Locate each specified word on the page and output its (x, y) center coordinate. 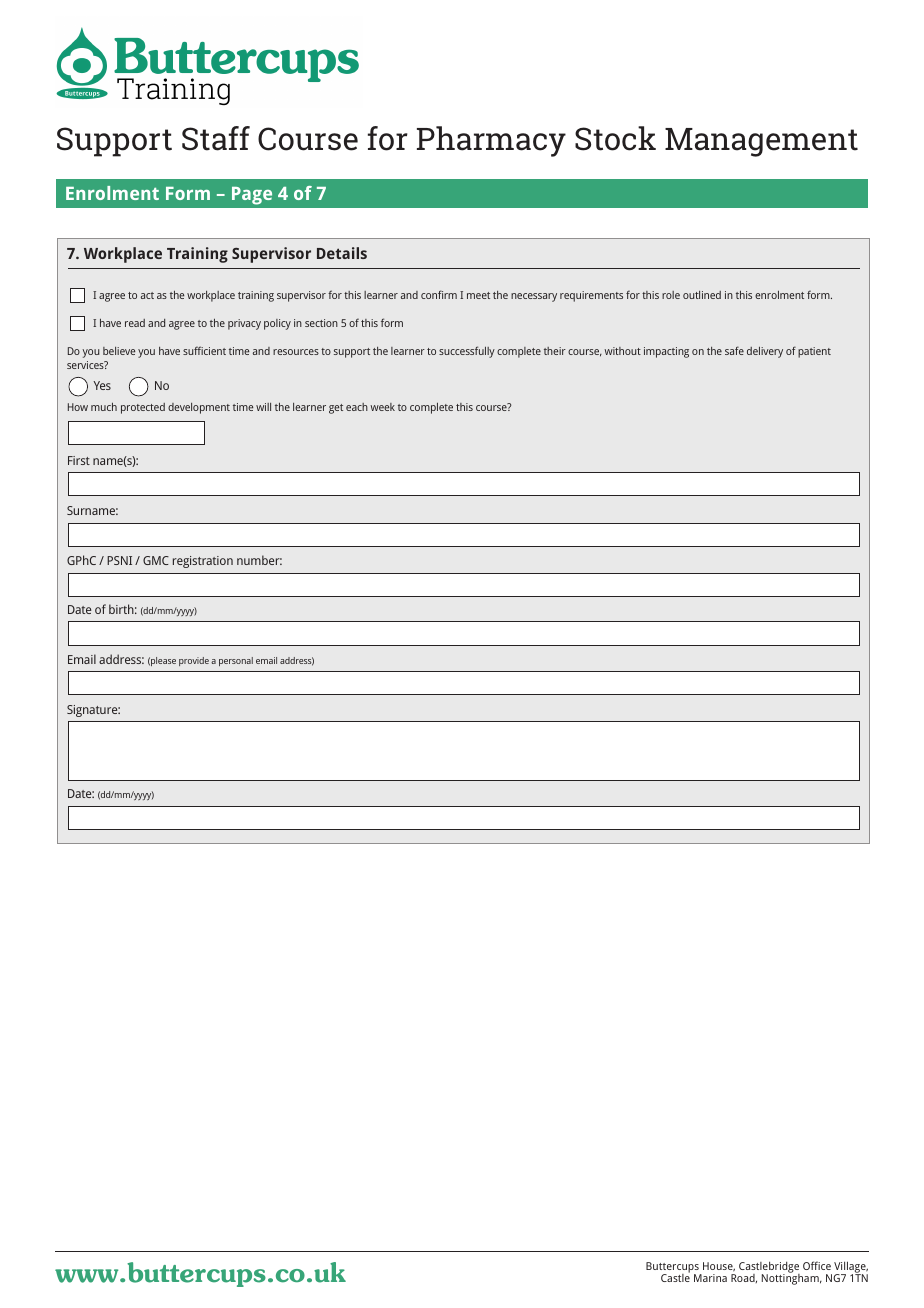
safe (734, 350)
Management (761, 142)
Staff (216, 138)
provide (194, 661)
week (383, 407)
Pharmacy (491, 141)
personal (236, 661)
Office (817, 1265)
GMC (156, 560)
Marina (710, 1278)
